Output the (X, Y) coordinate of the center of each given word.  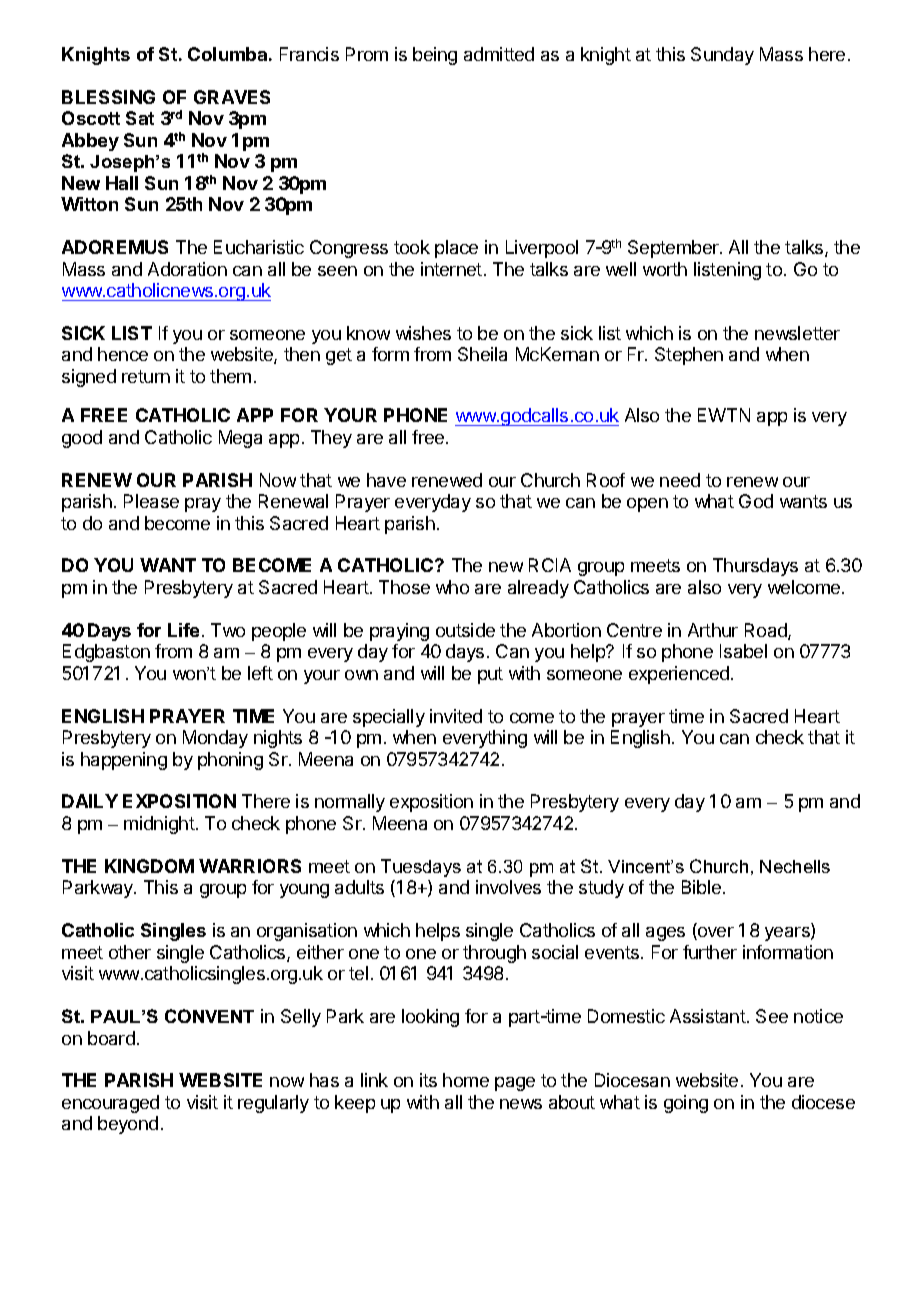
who (452, 587)
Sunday (722, 56)
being (435, 56)
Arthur (713, 630)
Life (183, 630)
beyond (128, 1125)
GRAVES (232, 97)
